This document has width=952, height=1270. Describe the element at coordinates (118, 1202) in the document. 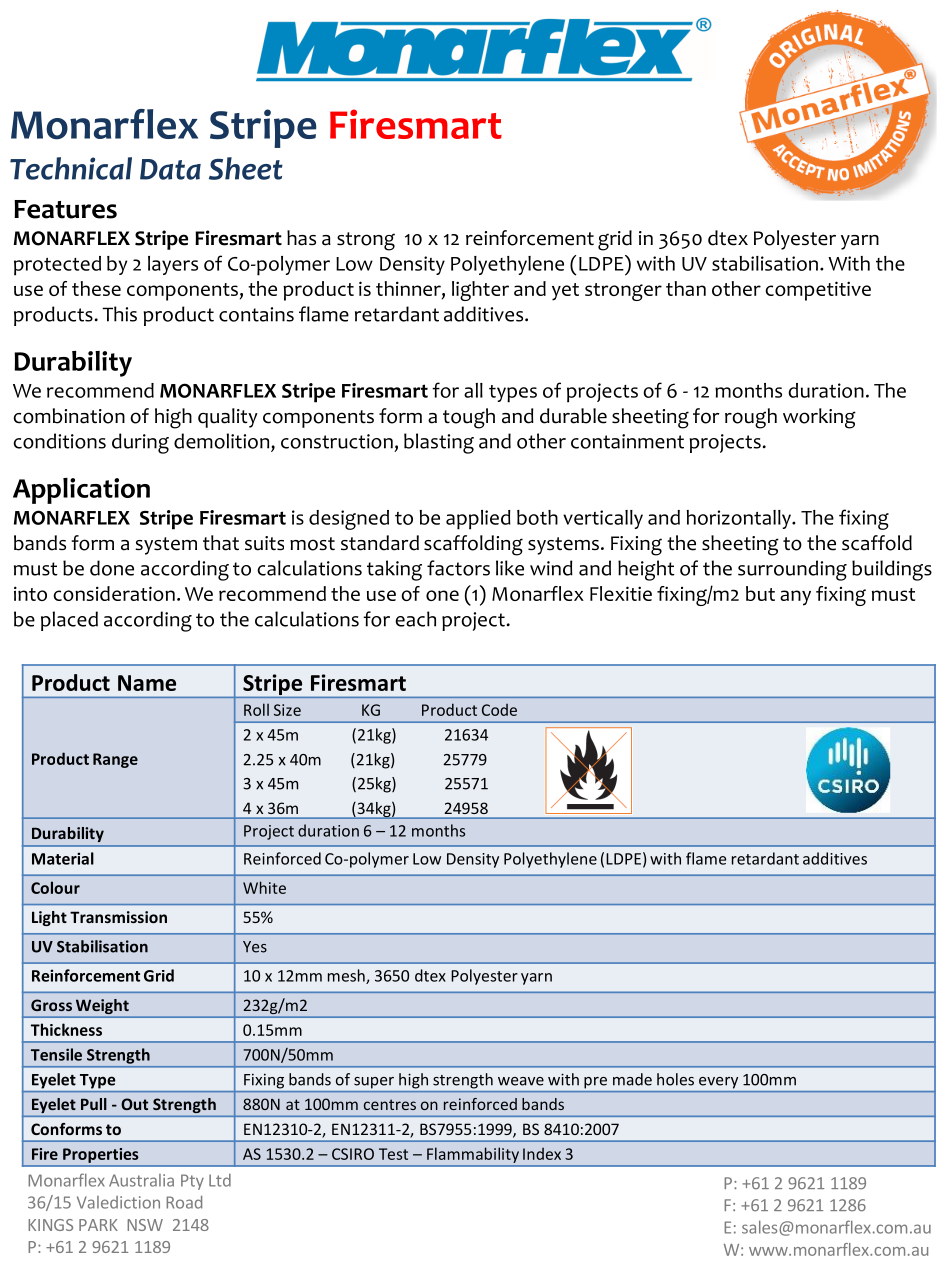

I see `Valediction` at that location.
